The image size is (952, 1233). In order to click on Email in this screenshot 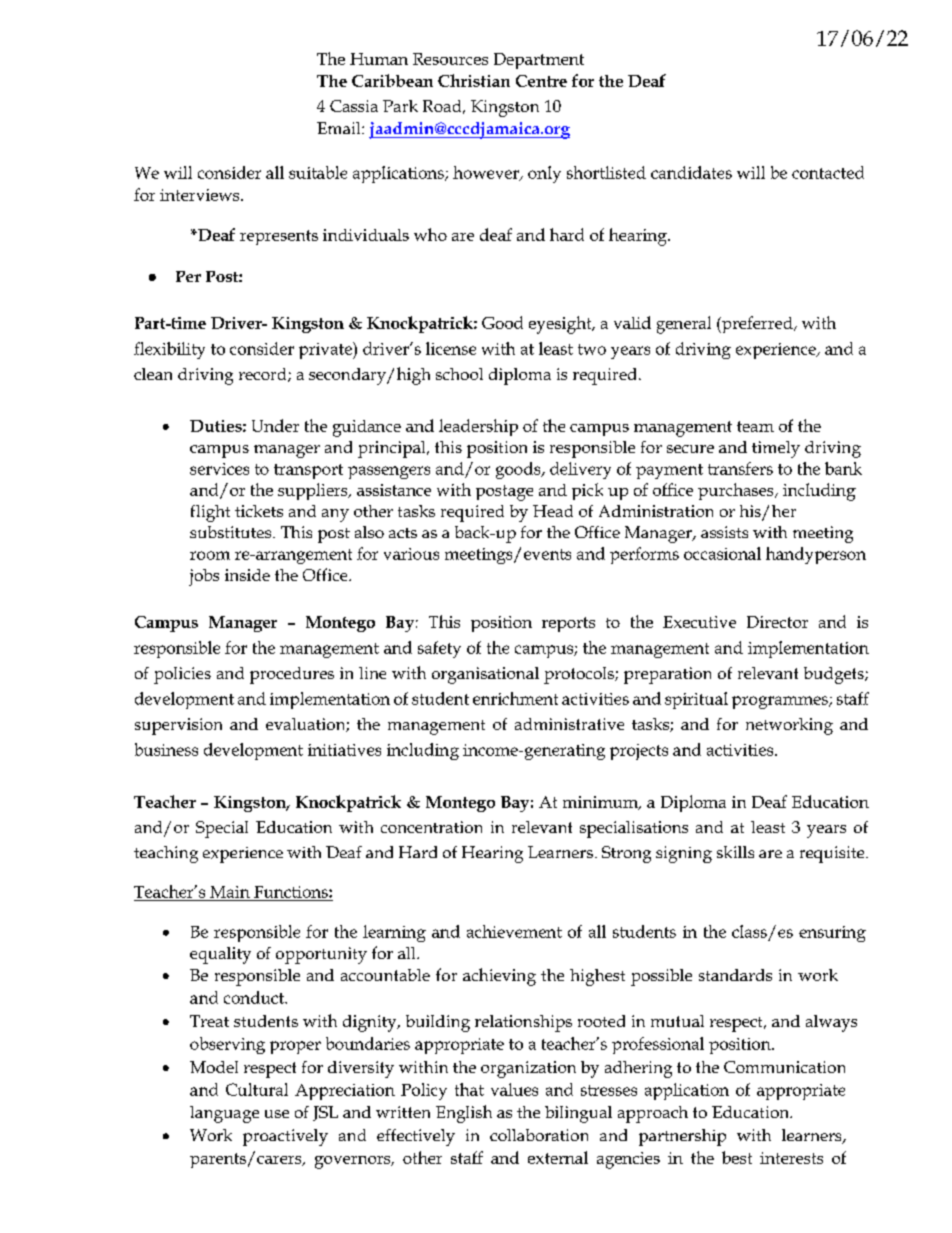, I will do `click(340, 128)`.
